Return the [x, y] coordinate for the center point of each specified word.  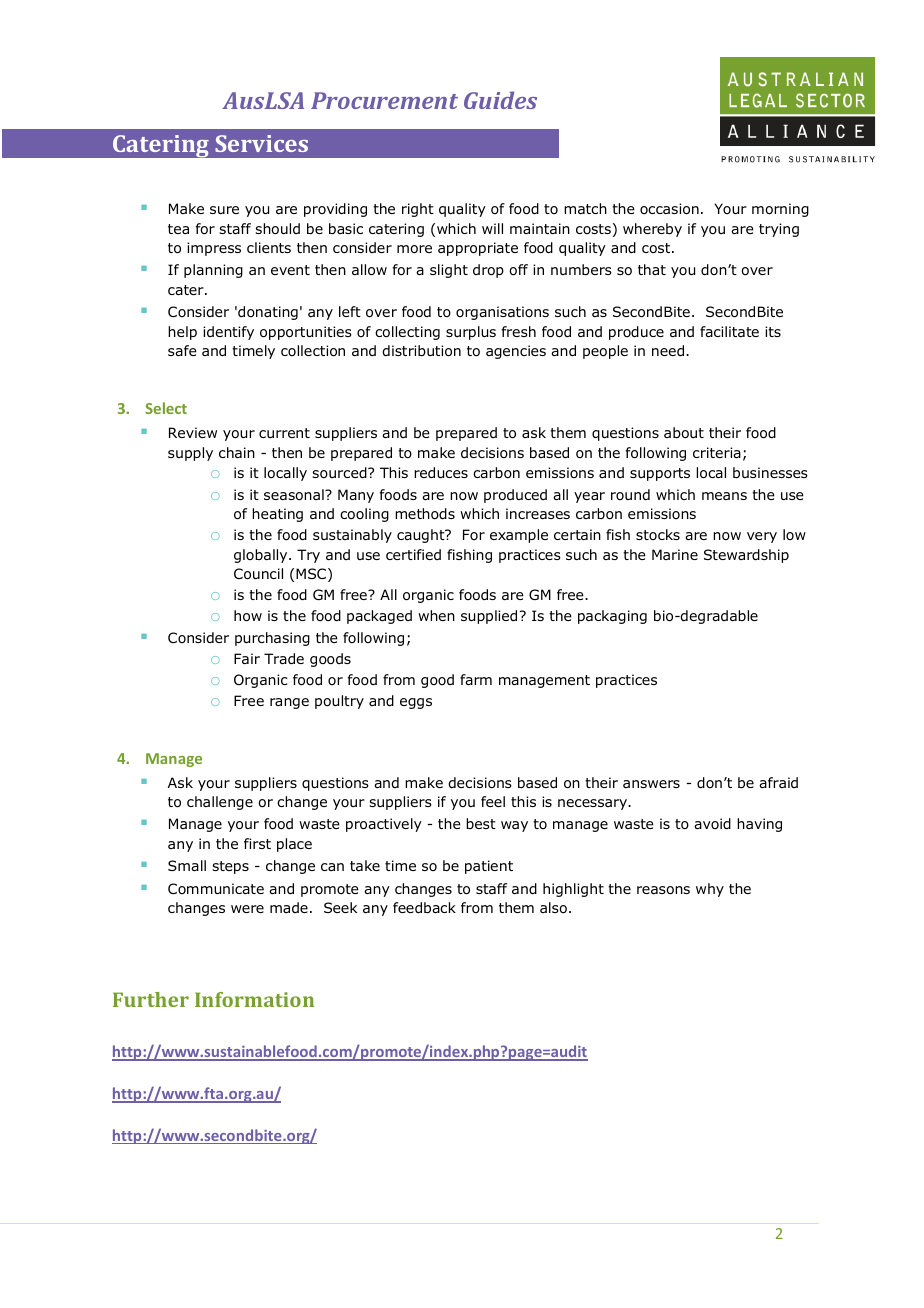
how [248, 616]
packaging [612, 617]
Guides [500, 100]
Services [261, 143]
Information [254, 999]
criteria [717, 452]
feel [493, 801]
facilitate [729, 331]
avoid [712, 824]
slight [449, 271]
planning [213, 271]
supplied [489, 617]
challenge [220, 803]
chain [237, 452]
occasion [669, 209]
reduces [441, 472]
